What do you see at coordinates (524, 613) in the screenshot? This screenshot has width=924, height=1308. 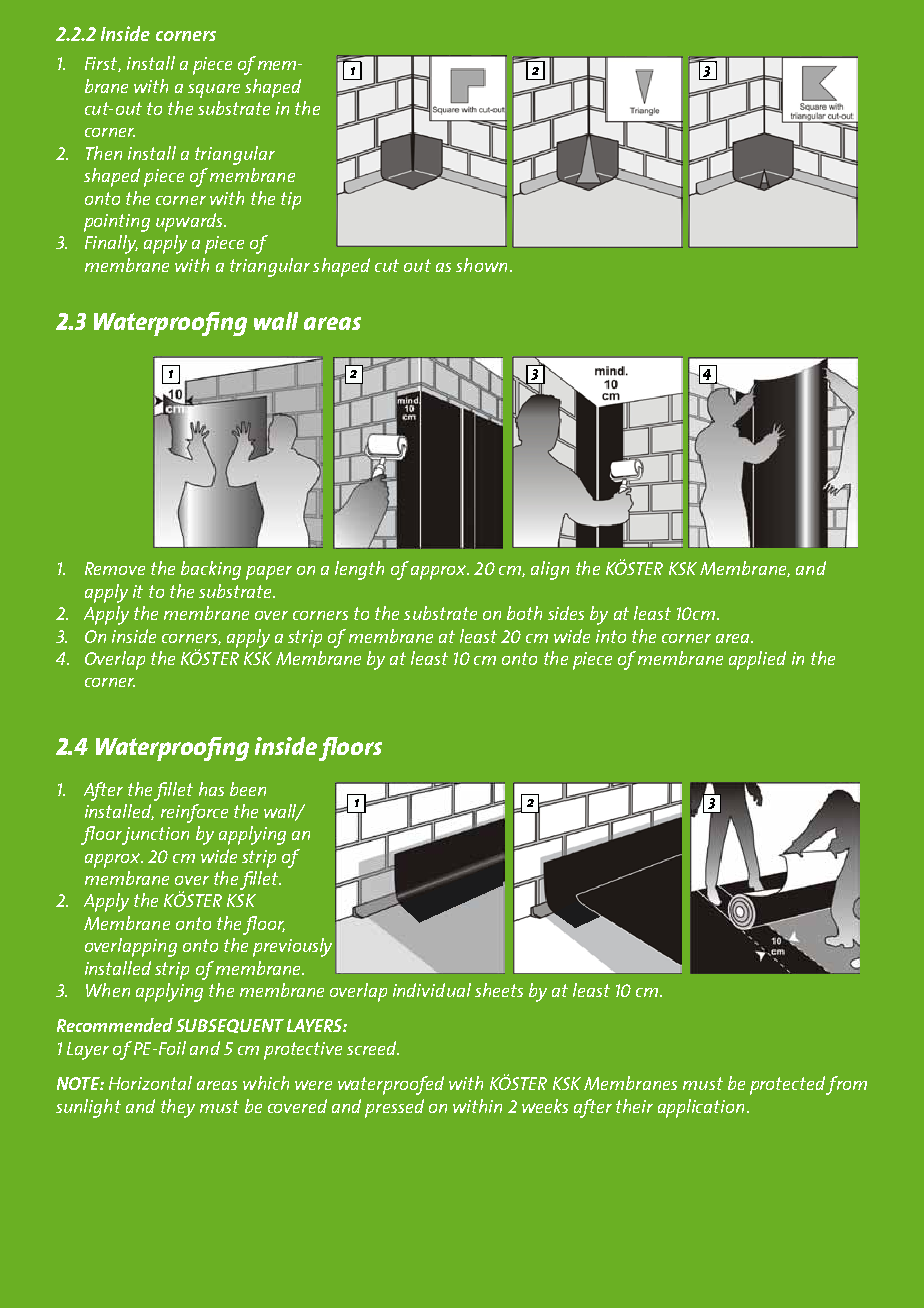 I see `both` at bounding box center [524, 613].
